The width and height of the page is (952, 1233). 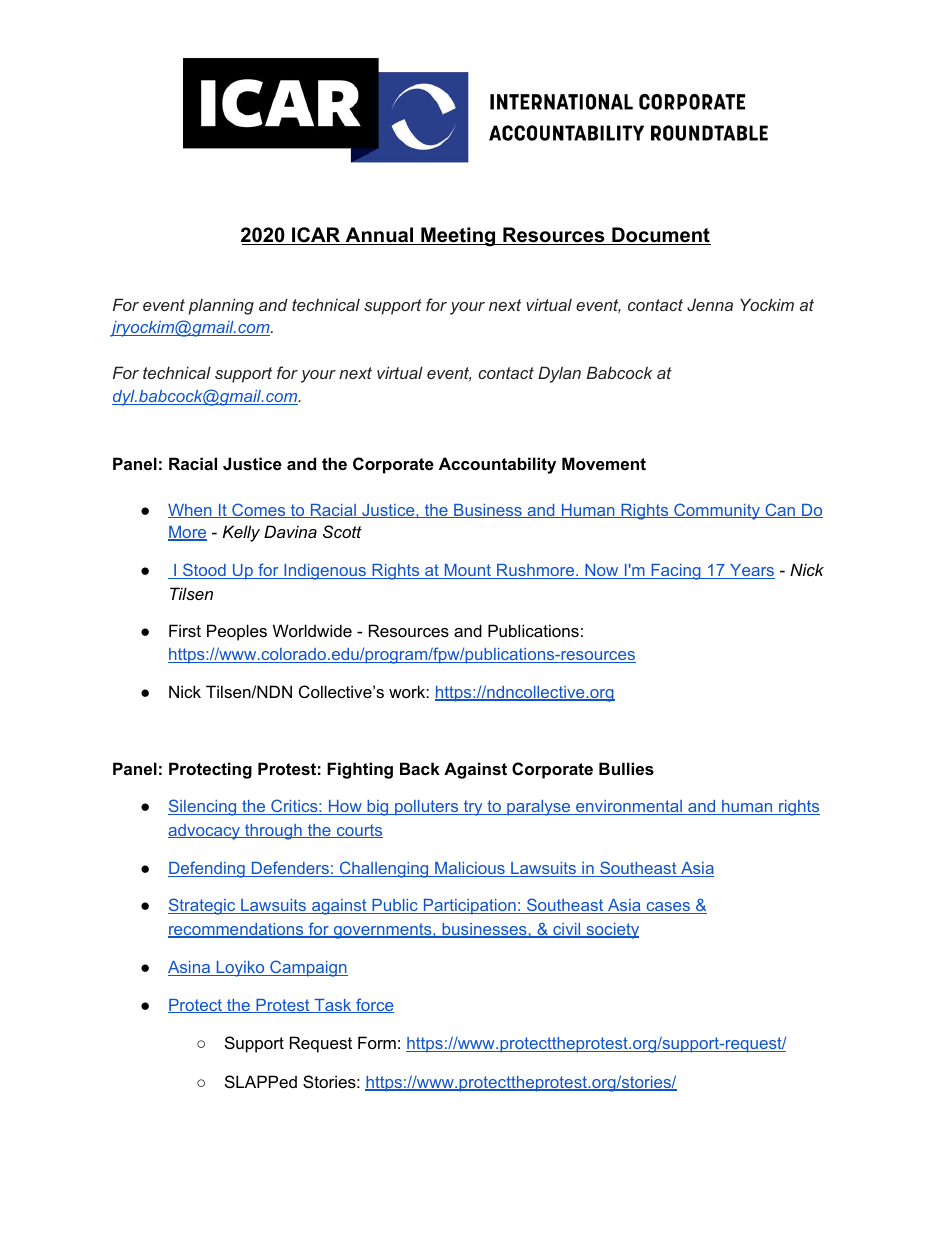 What do you see at coordinates (374, 1005) in the page?
I see `force` at bounding box center [374, 1005].
